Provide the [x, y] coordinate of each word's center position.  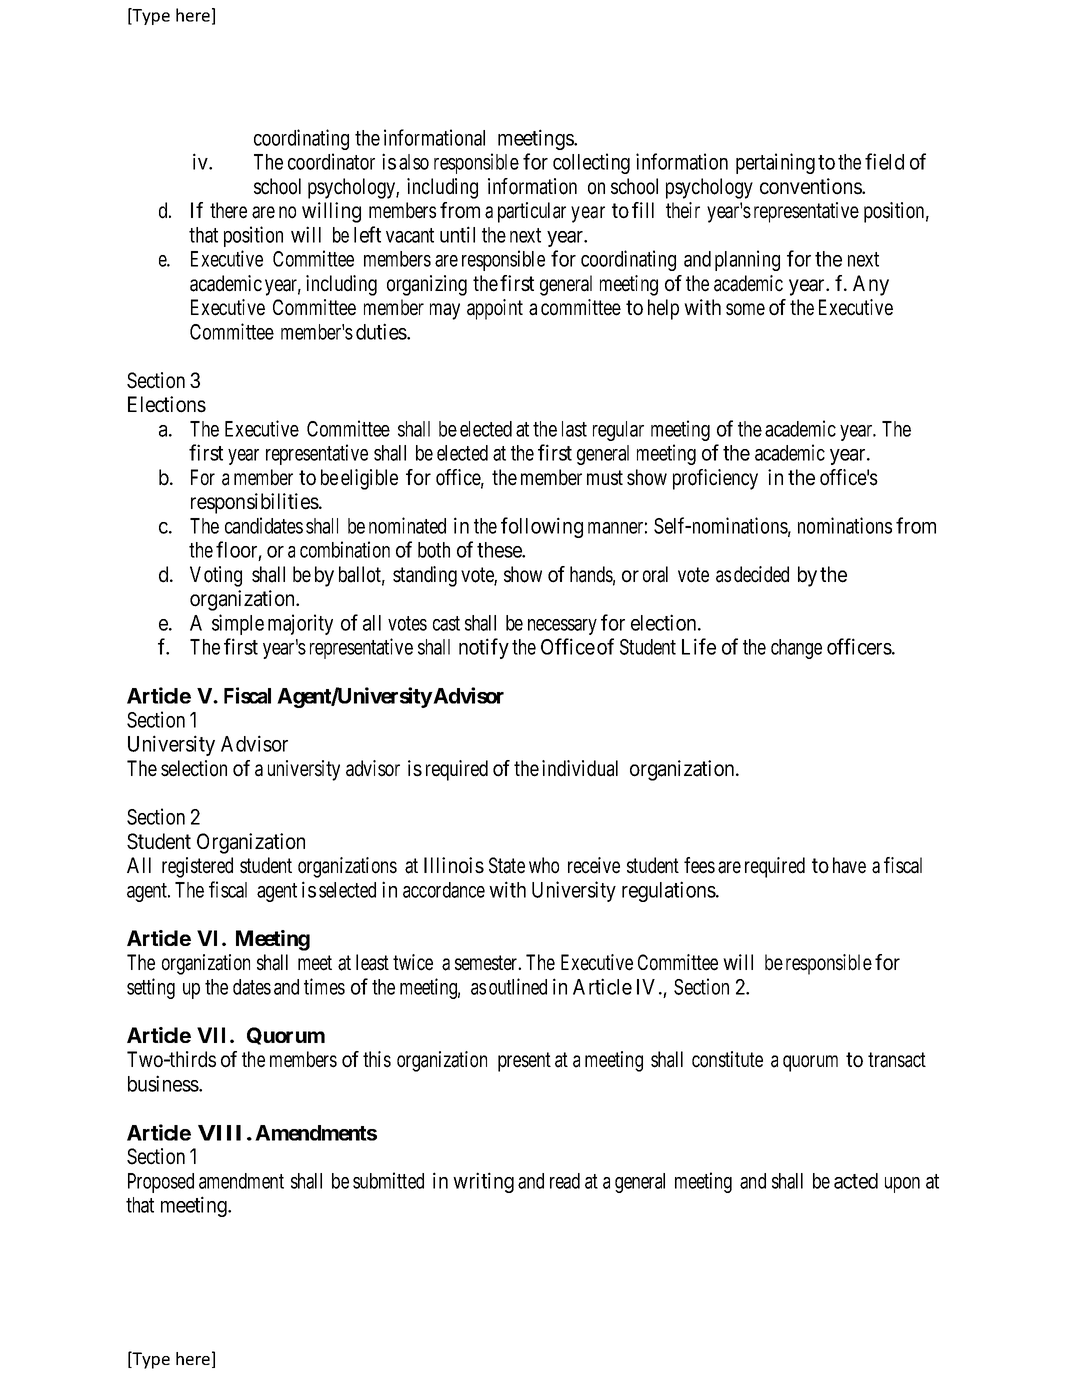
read [565, 1181]
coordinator [331, 161]
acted [856, 1181]
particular [532, 212]
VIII [219, 1133]
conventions [811, 186]
